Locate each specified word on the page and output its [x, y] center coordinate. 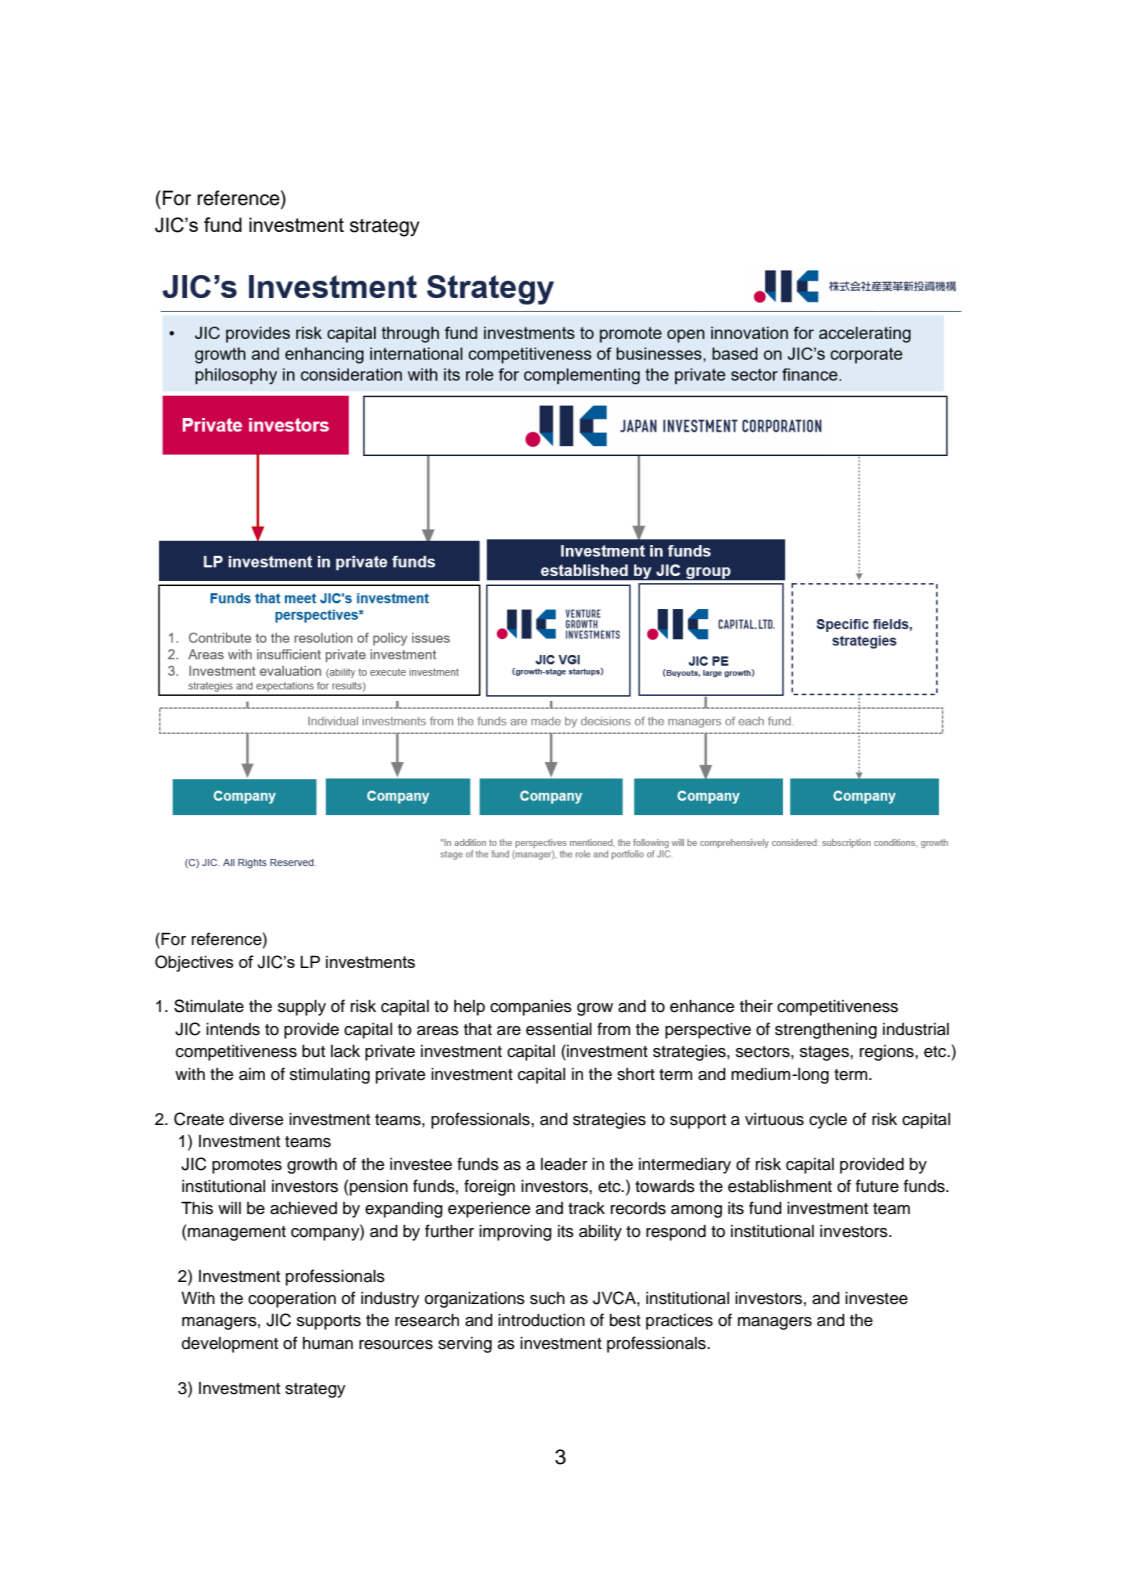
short [636, 1074]
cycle [828, 1121]
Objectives [194, 963]
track [586, 1208]
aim [252, 1074]
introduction [541, 1320]
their [756, 1006]
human [328, 1343]
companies [531, 1008]
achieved [303, 1208]
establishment [780, 1186]
